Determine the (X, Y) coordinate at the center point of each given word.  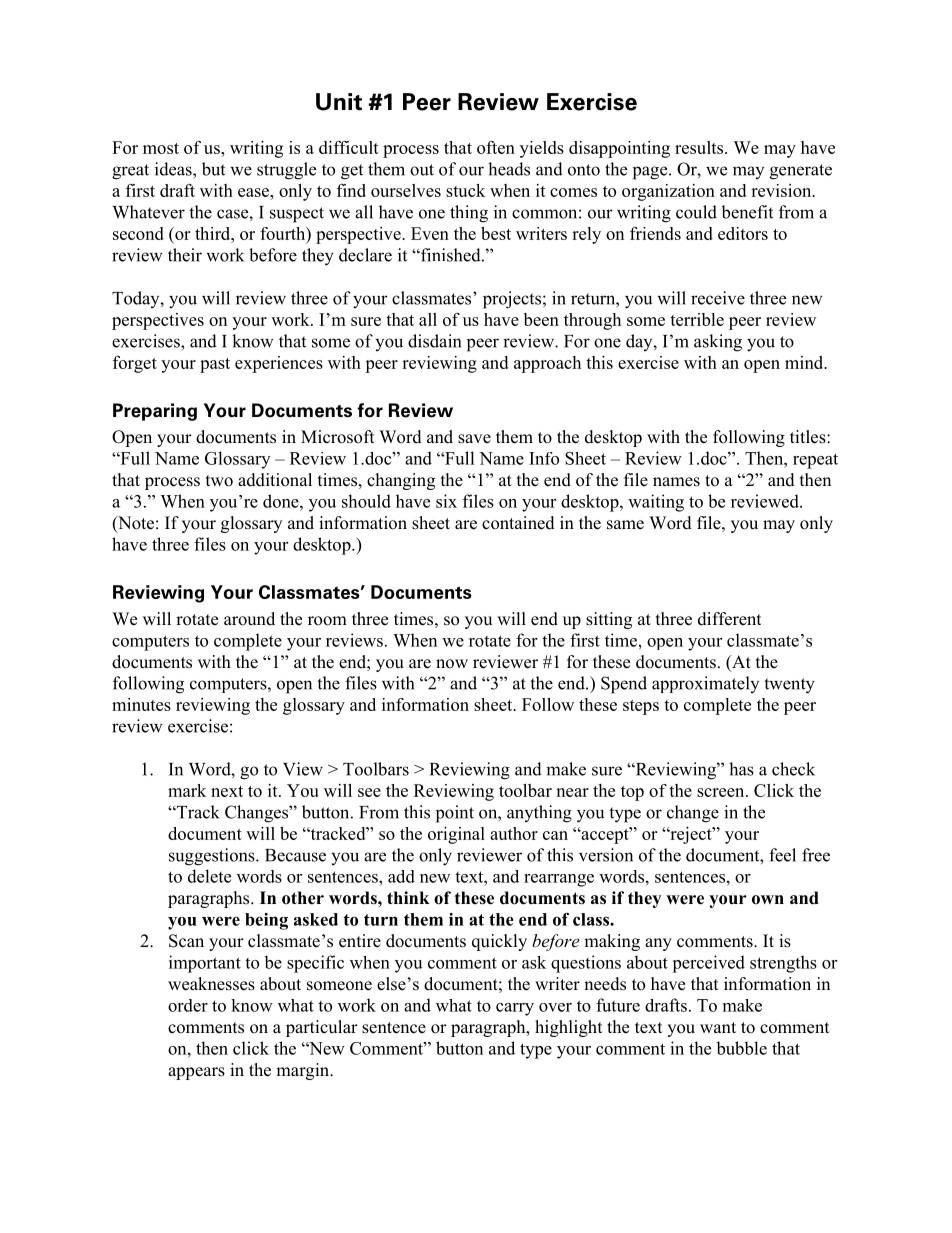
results (700, 147)
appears (196, 1073)
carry (515, 1009)
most (161, 148)
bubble (741, 1048)
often (496, 147)
